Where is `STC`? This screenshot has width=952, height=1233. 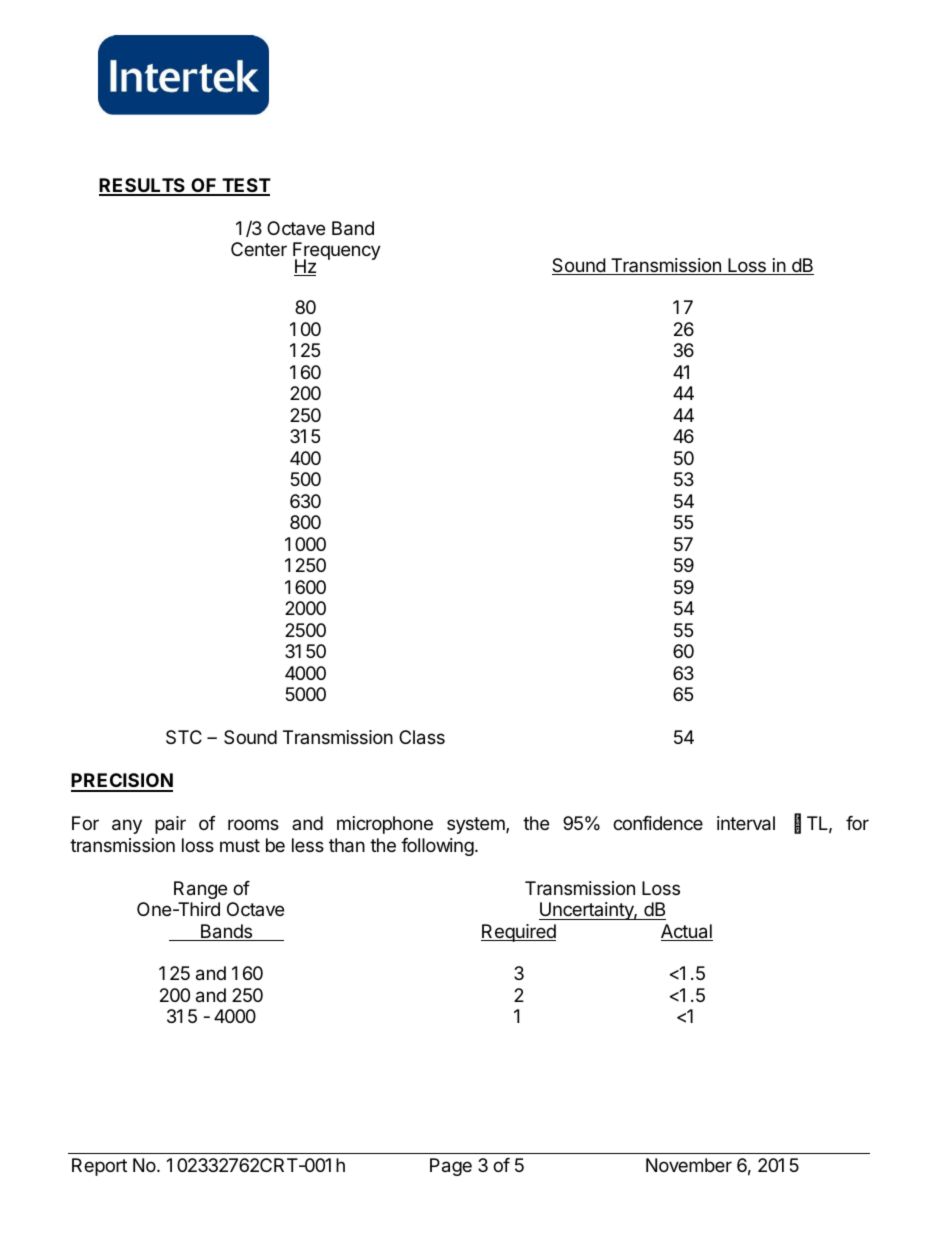
STC is located at coordinates (184, 737).
